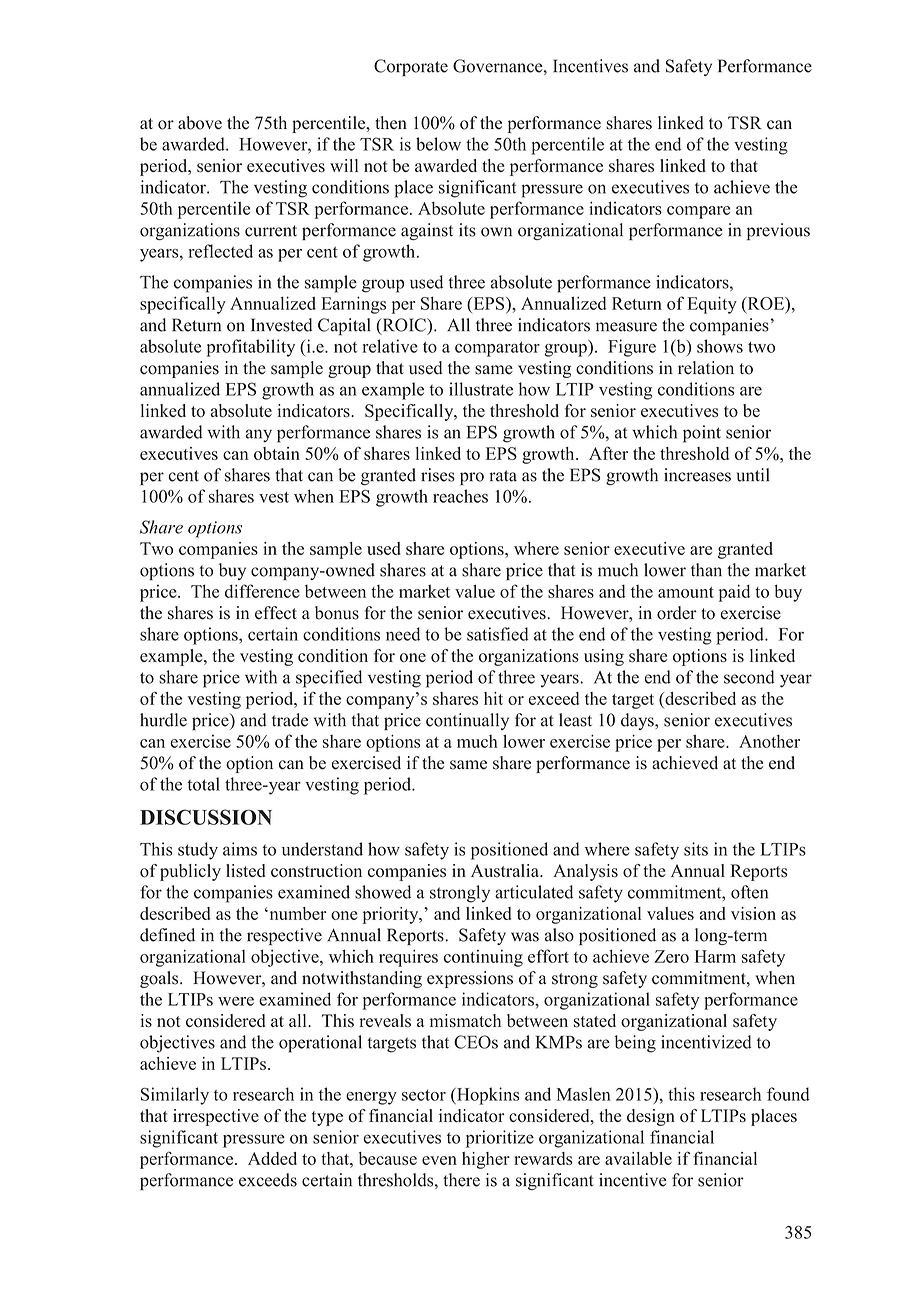  Describe the element at coordinates (698, 212) in the screenshot. I see `compare` at that location.
